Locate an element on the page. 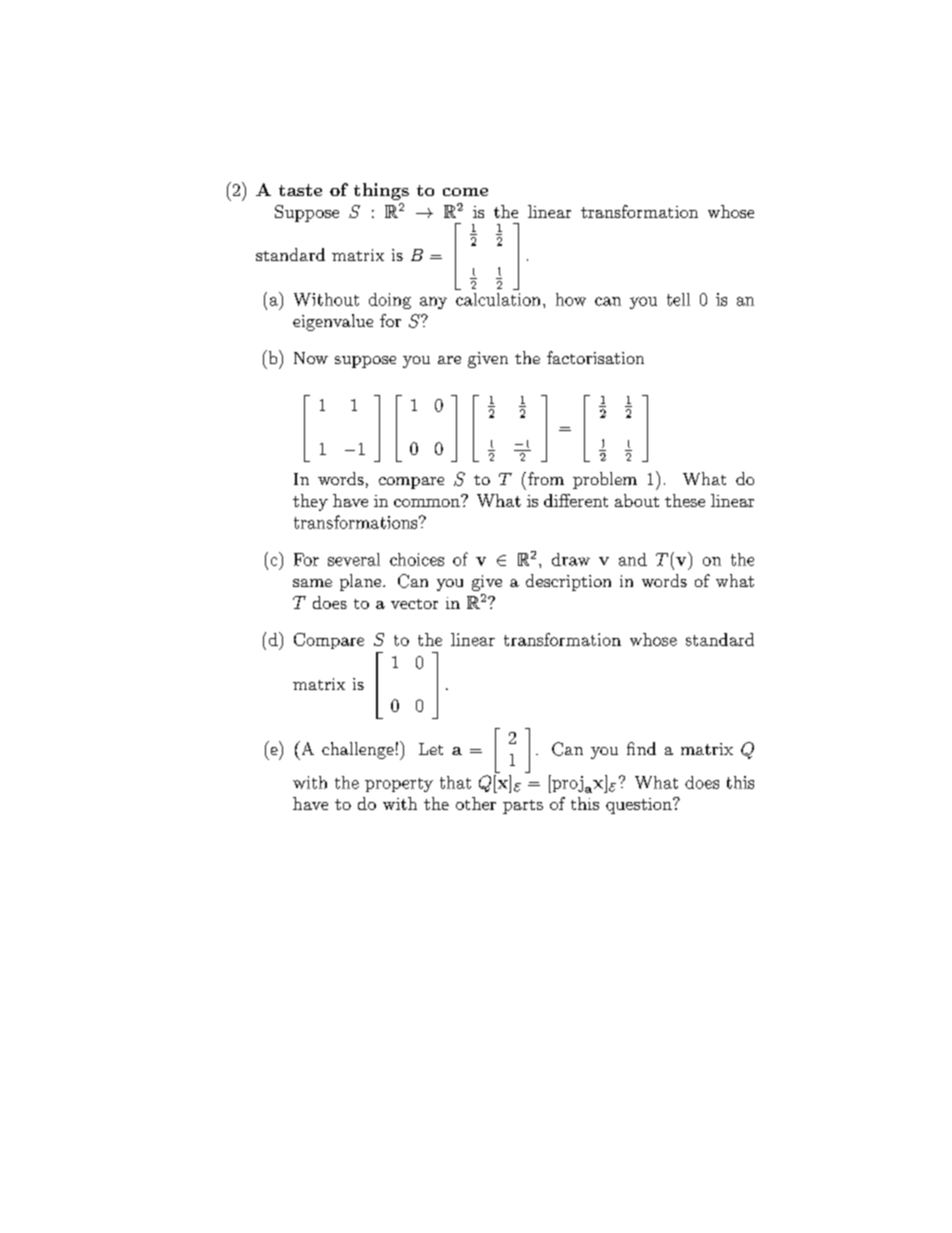  challenge is located at coordinates (358, 750).
